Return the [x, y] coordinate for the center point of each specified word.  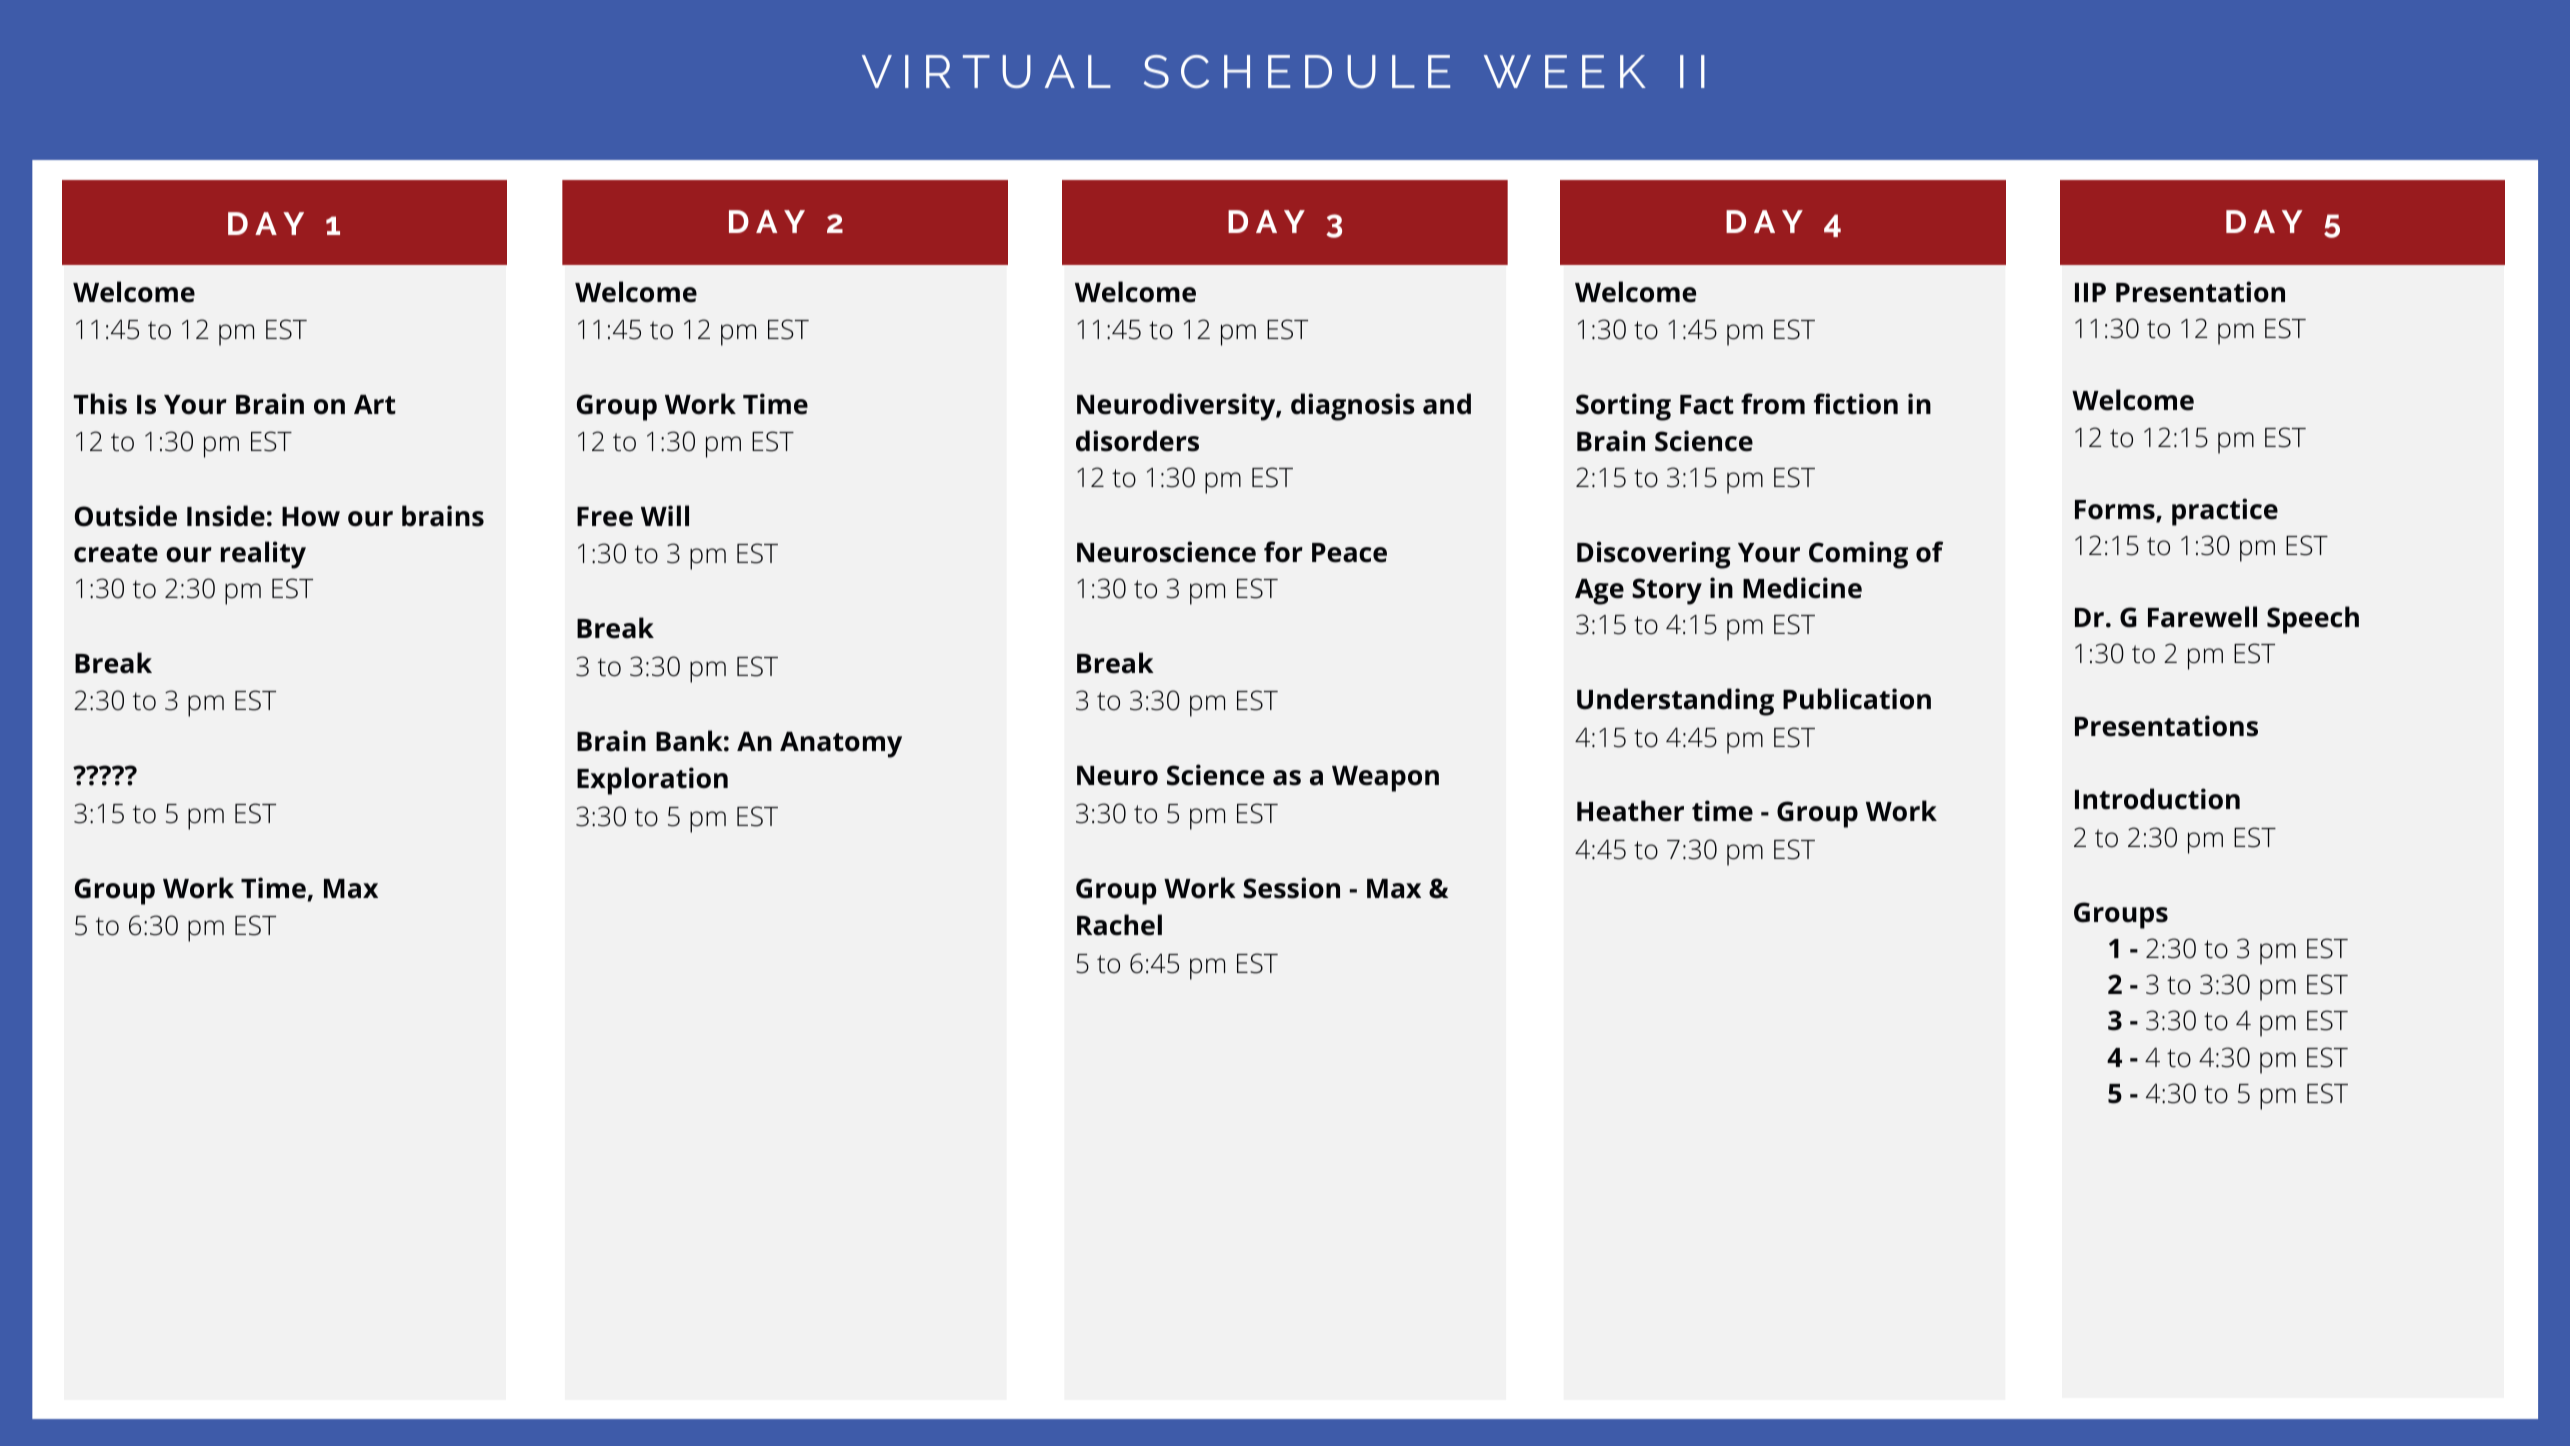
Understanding [1675, 702]
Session [1291, 888]
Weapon [1385, 779]
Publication [1857, 699]
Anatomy [841, 744]
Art [375, 405]
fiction [1855, 404]
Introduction [2157, 799]
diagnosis [1353, 407]
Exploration [652, 781]
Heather [1630, 811]
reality [263, 555]
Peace [1349, 553]
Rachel [1119, 925]
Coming [1858, 555]
